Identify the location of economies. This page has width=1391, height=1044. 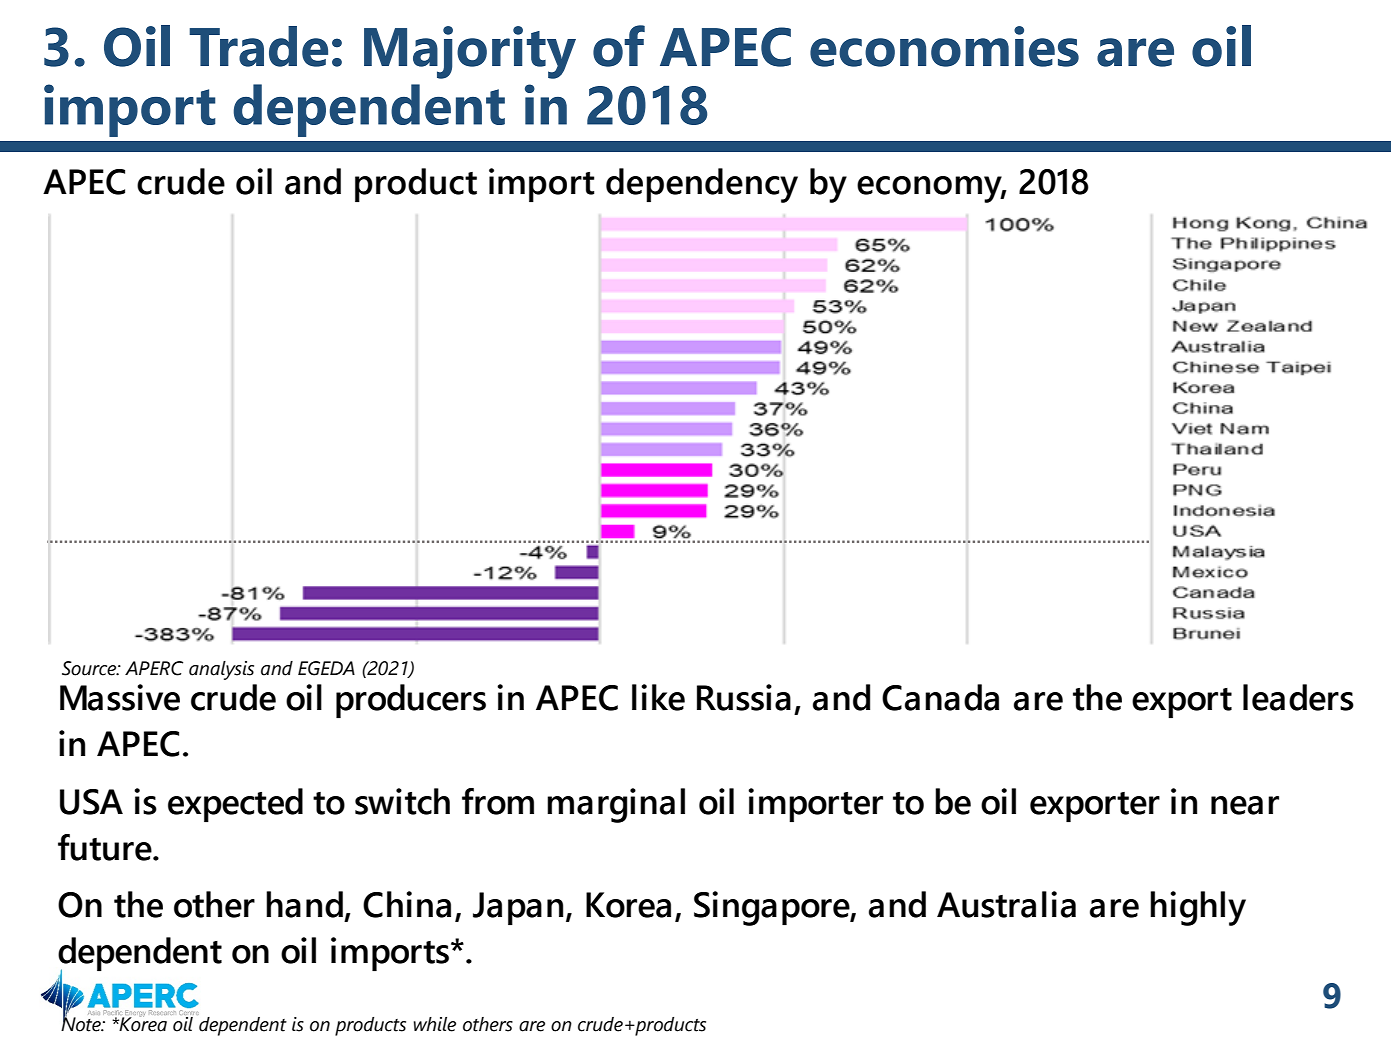
(944, 46).
